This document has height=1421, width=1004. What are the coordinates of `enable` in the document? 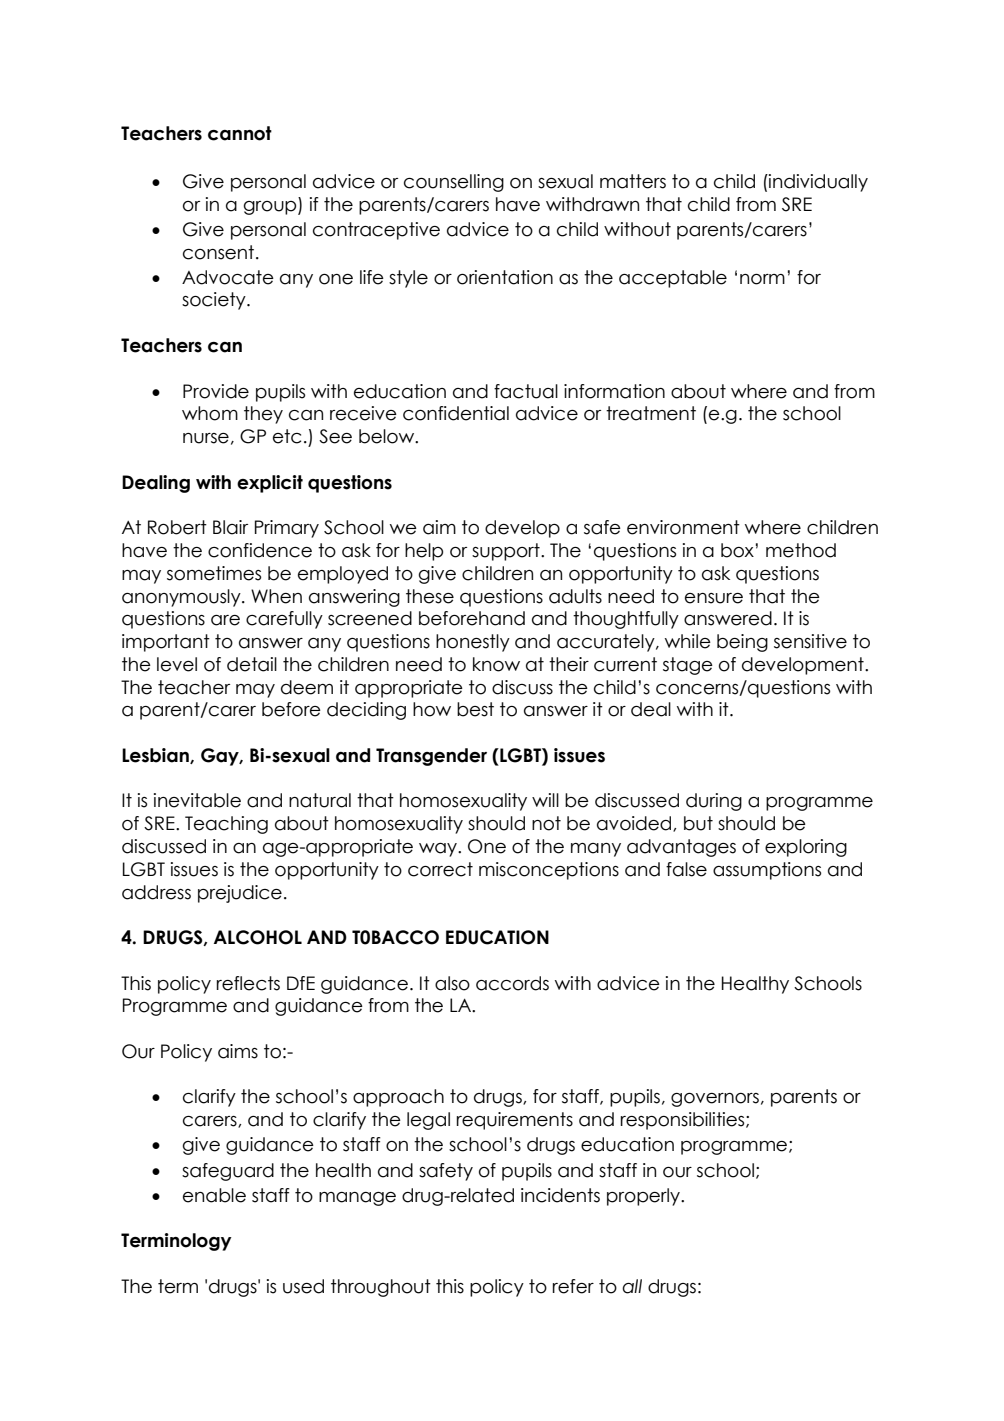 It's located at (214, 1195).
